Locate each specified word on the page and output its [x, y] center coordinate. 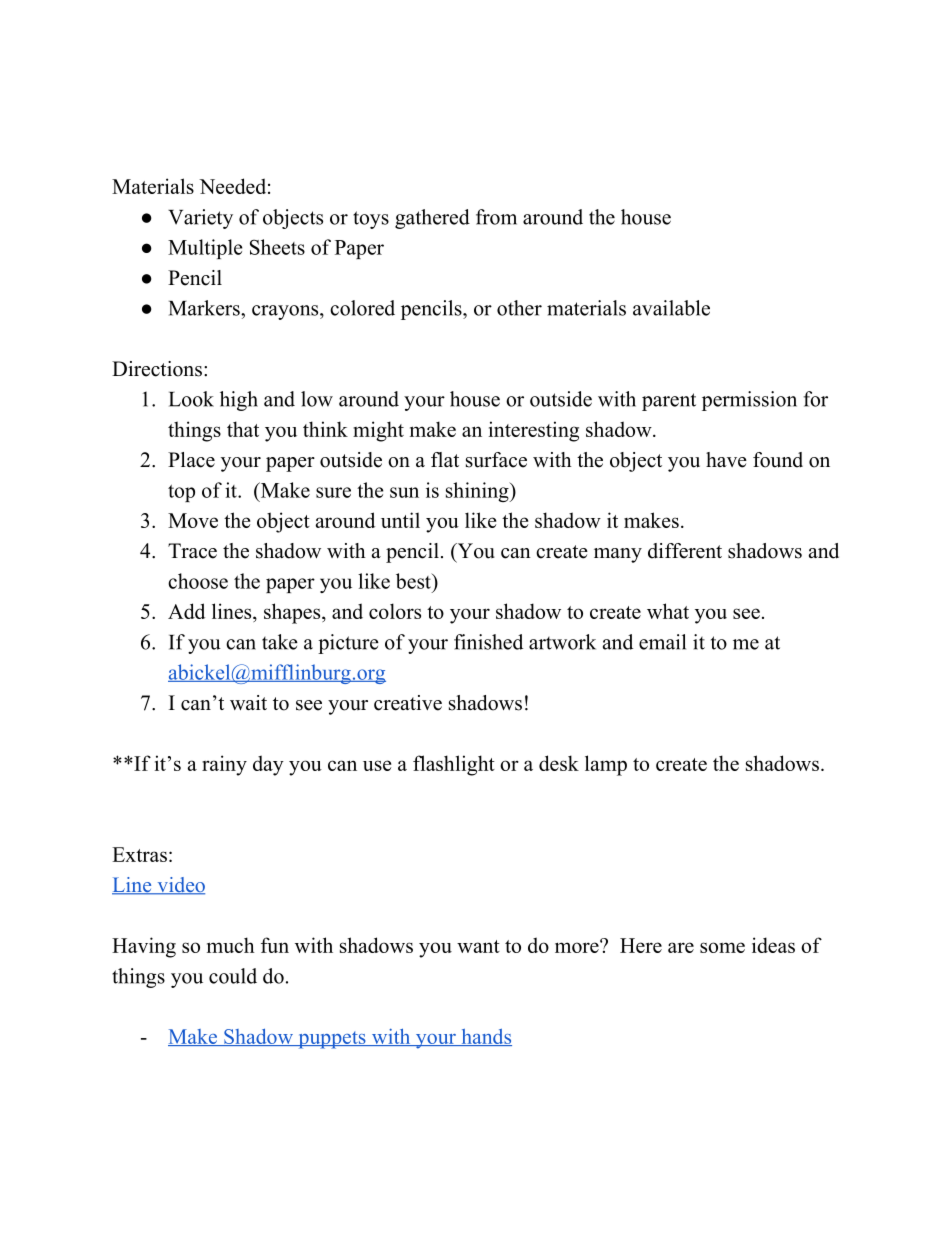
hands [485, 1037]
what [668, 611]
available [671, 308]
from [496, 217]
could [233, 976]
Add [186, 611]
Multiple [205, 249]
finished [488, 642]
